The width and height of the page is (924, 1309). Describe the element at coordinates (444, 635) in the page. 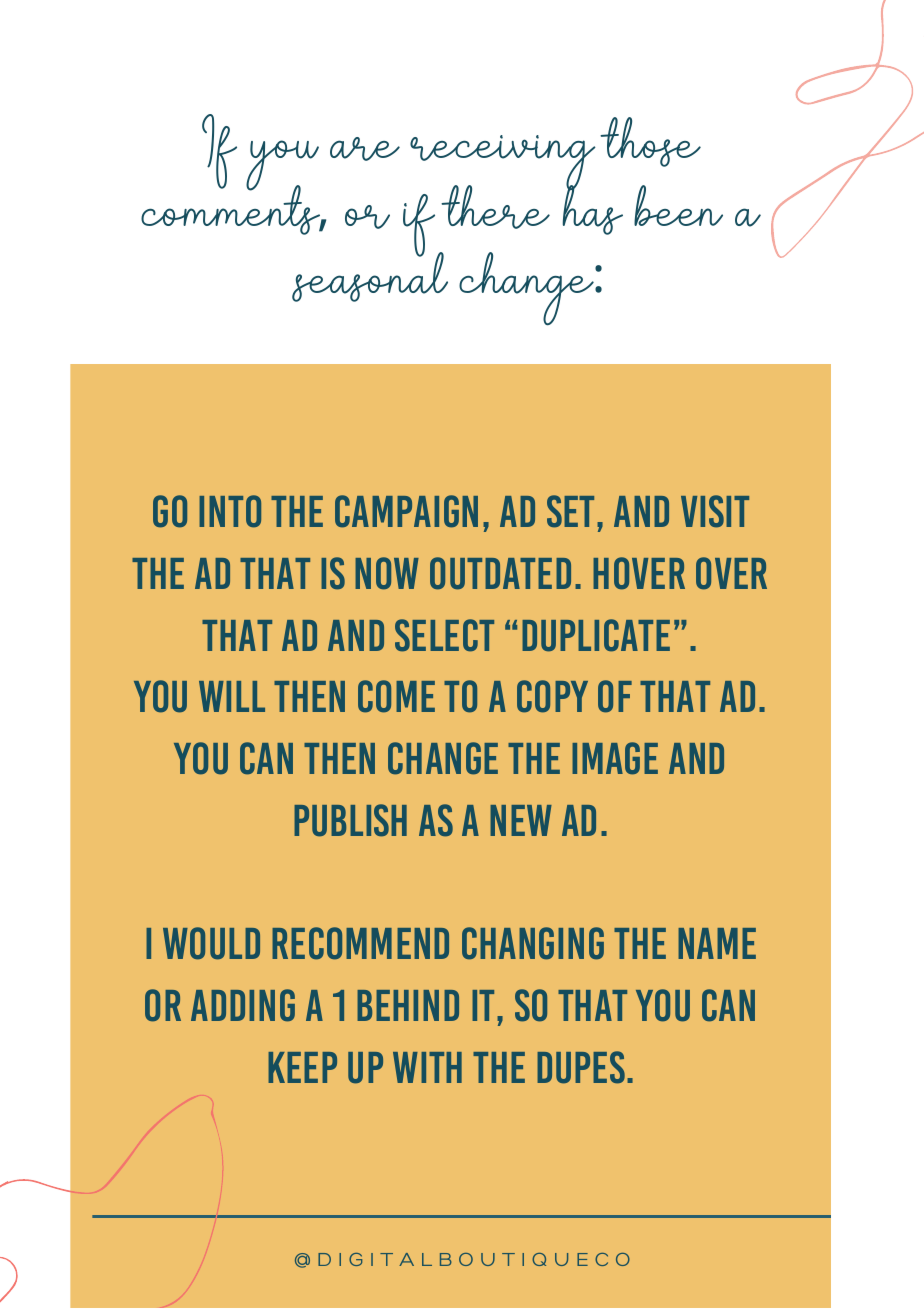

I see `select` at that location.
